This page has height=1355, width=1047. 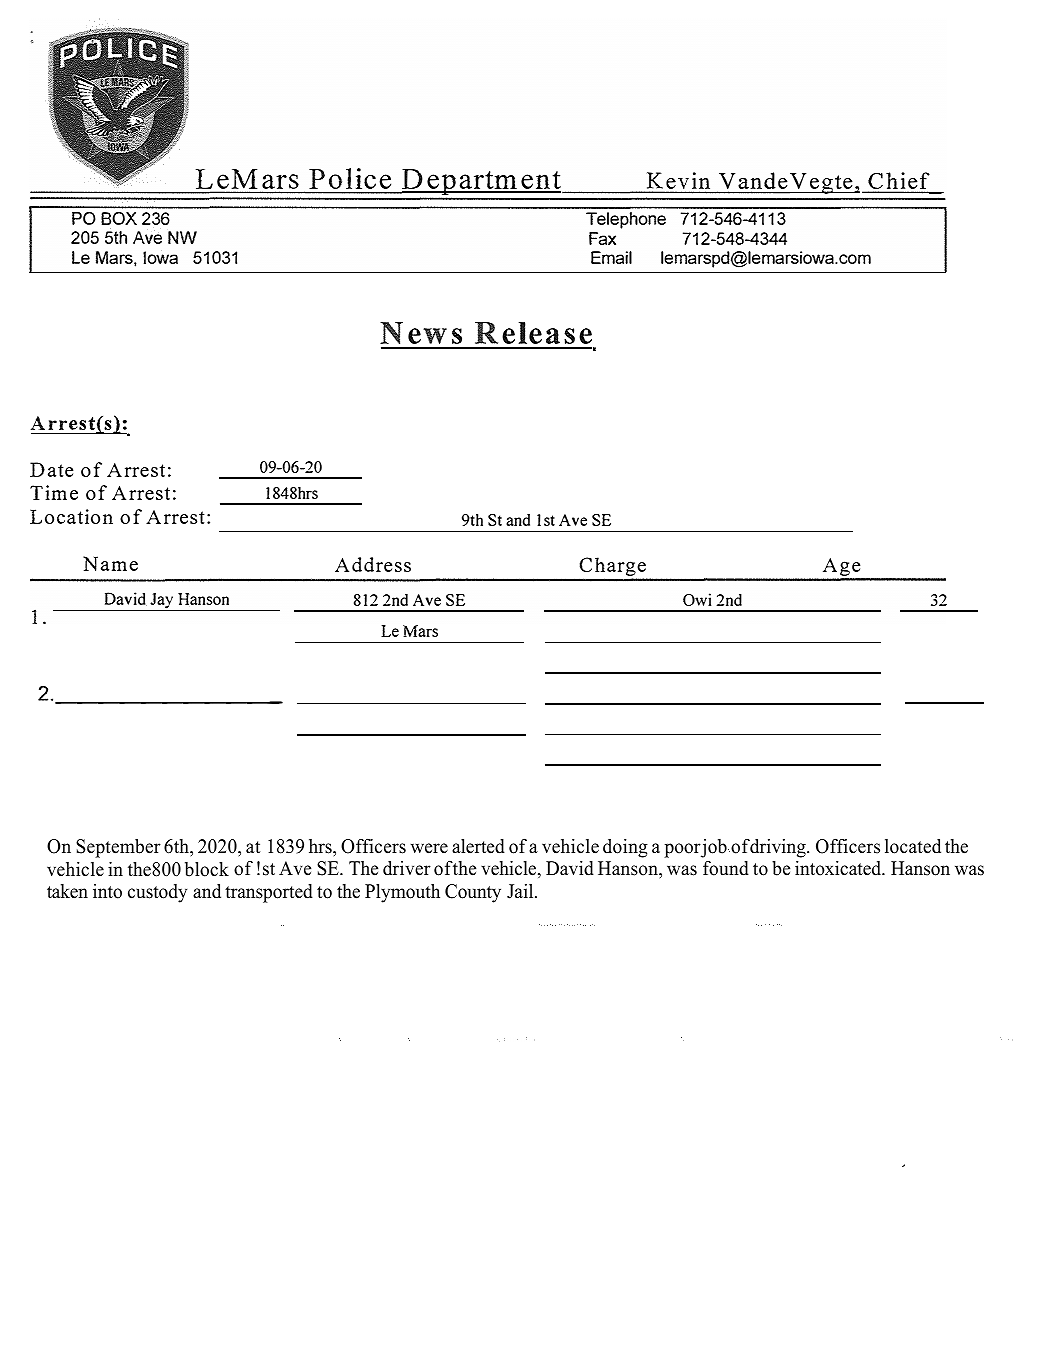 What do you see at coordinates (611, 257) in the page?
I see `Email` at bounding box center [611, 257].
